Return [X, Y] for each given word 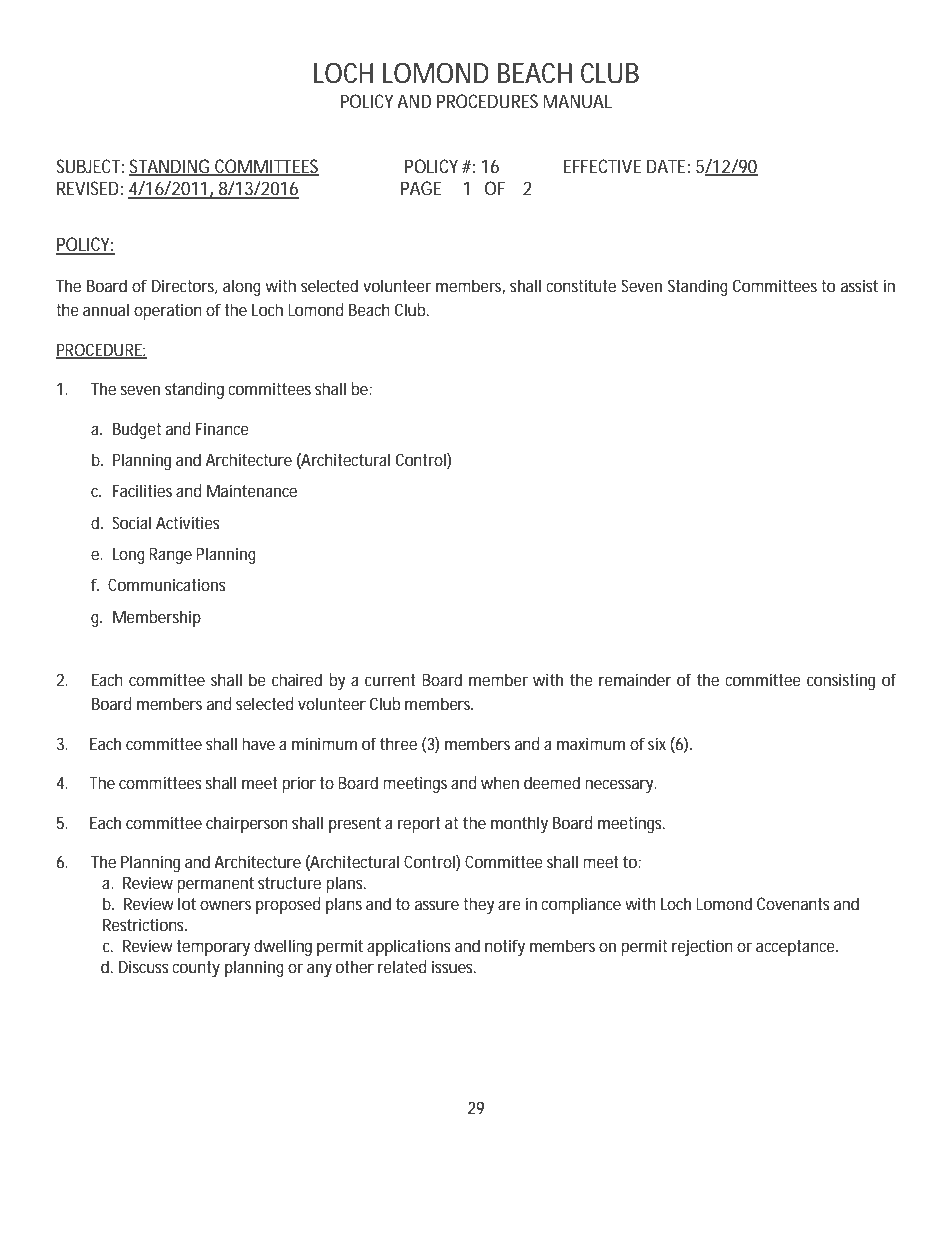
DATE [666, 166]
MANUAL [577, 101]
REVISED [88, 188]
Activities [188, 522]
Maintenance [252, 490]
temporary [213, 948]
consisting [841, 681]
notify [505, 947]
